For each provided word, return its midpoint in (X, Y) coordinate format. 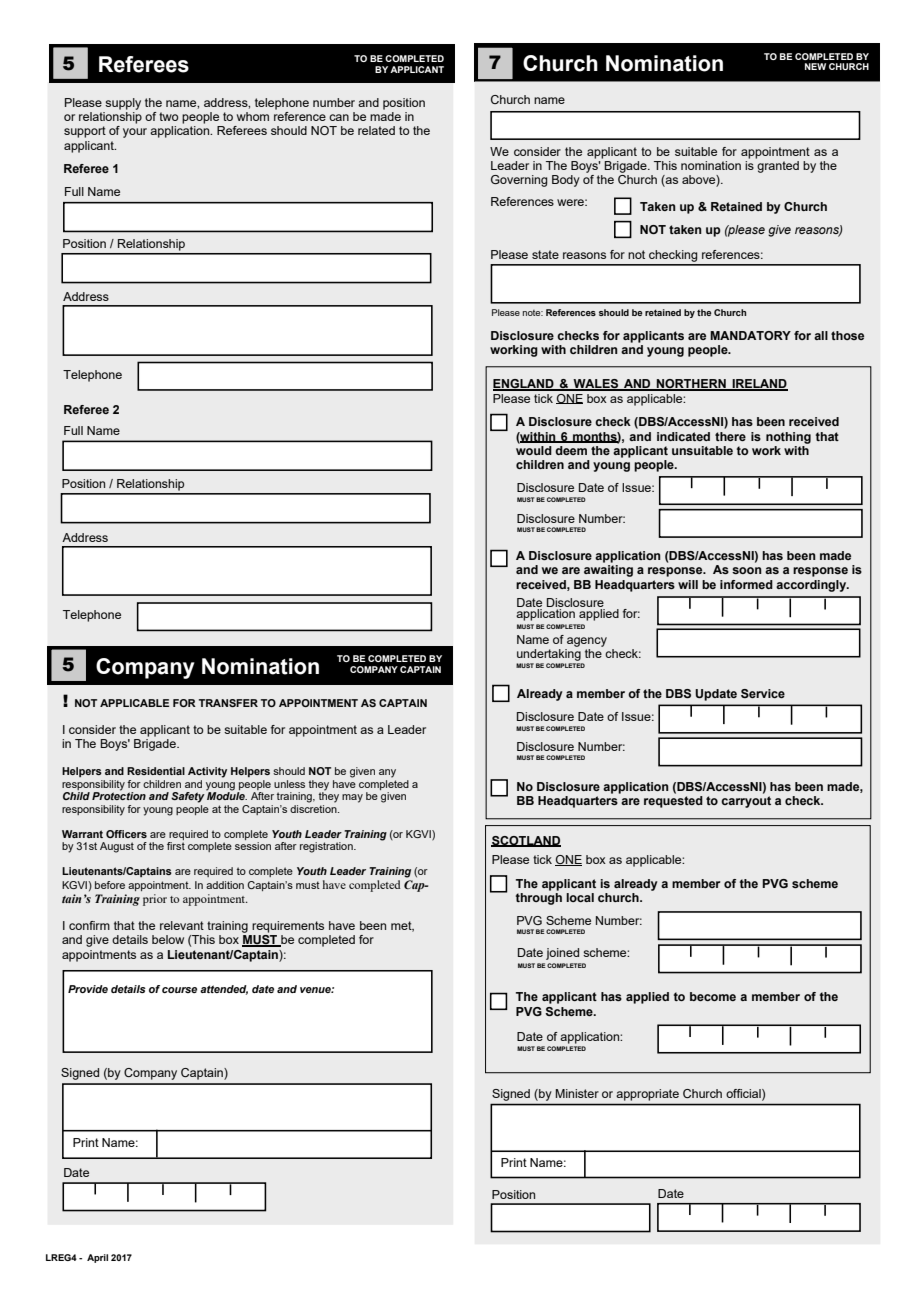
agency (587, 642)
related (376, 130)
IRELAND (759, 385)
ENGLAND (524, 385)
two (169, 116)
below (168, 939)
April (97, 1258)
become (713, 996)
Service (763, 693)
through (539, 899)
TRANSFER (228, 703)
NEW (815, 66)
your (135, 133)
